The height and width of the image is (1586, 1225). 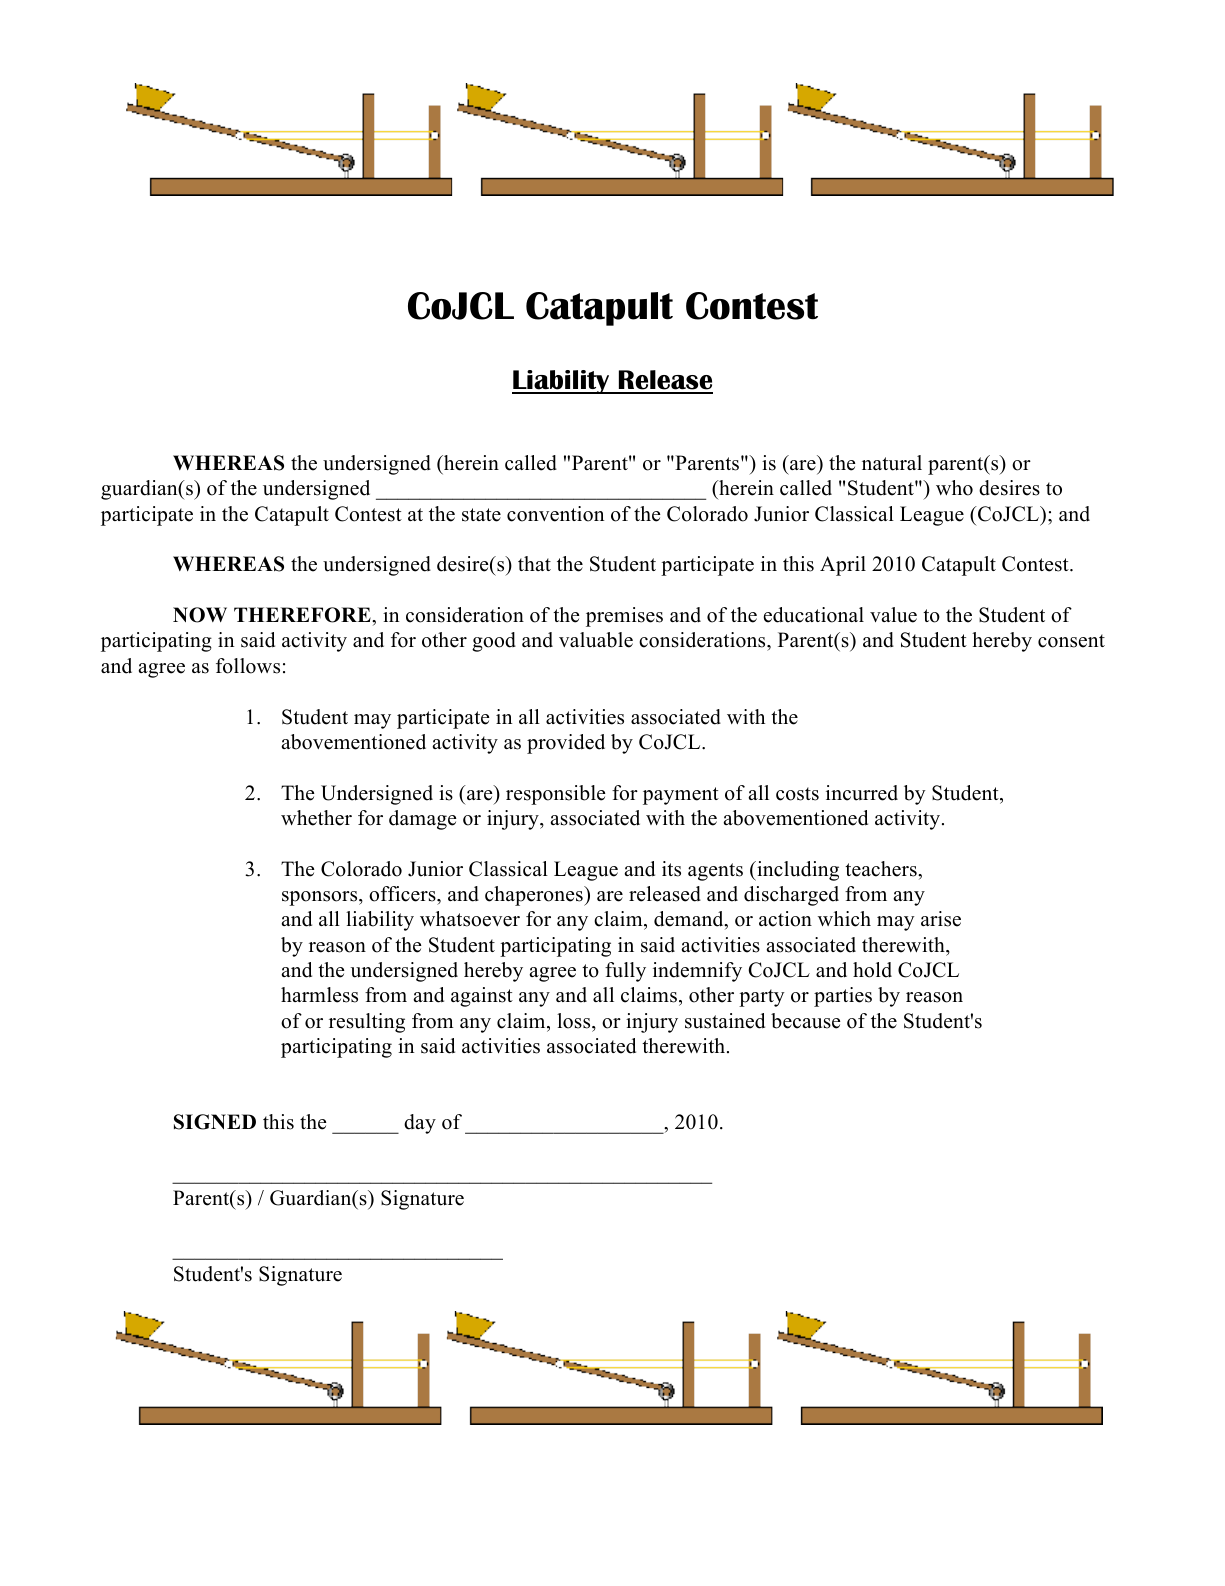 What do you see at coordinates (1071, 641) in the image?
I see `consent` at bounding box center [1071, 641].
